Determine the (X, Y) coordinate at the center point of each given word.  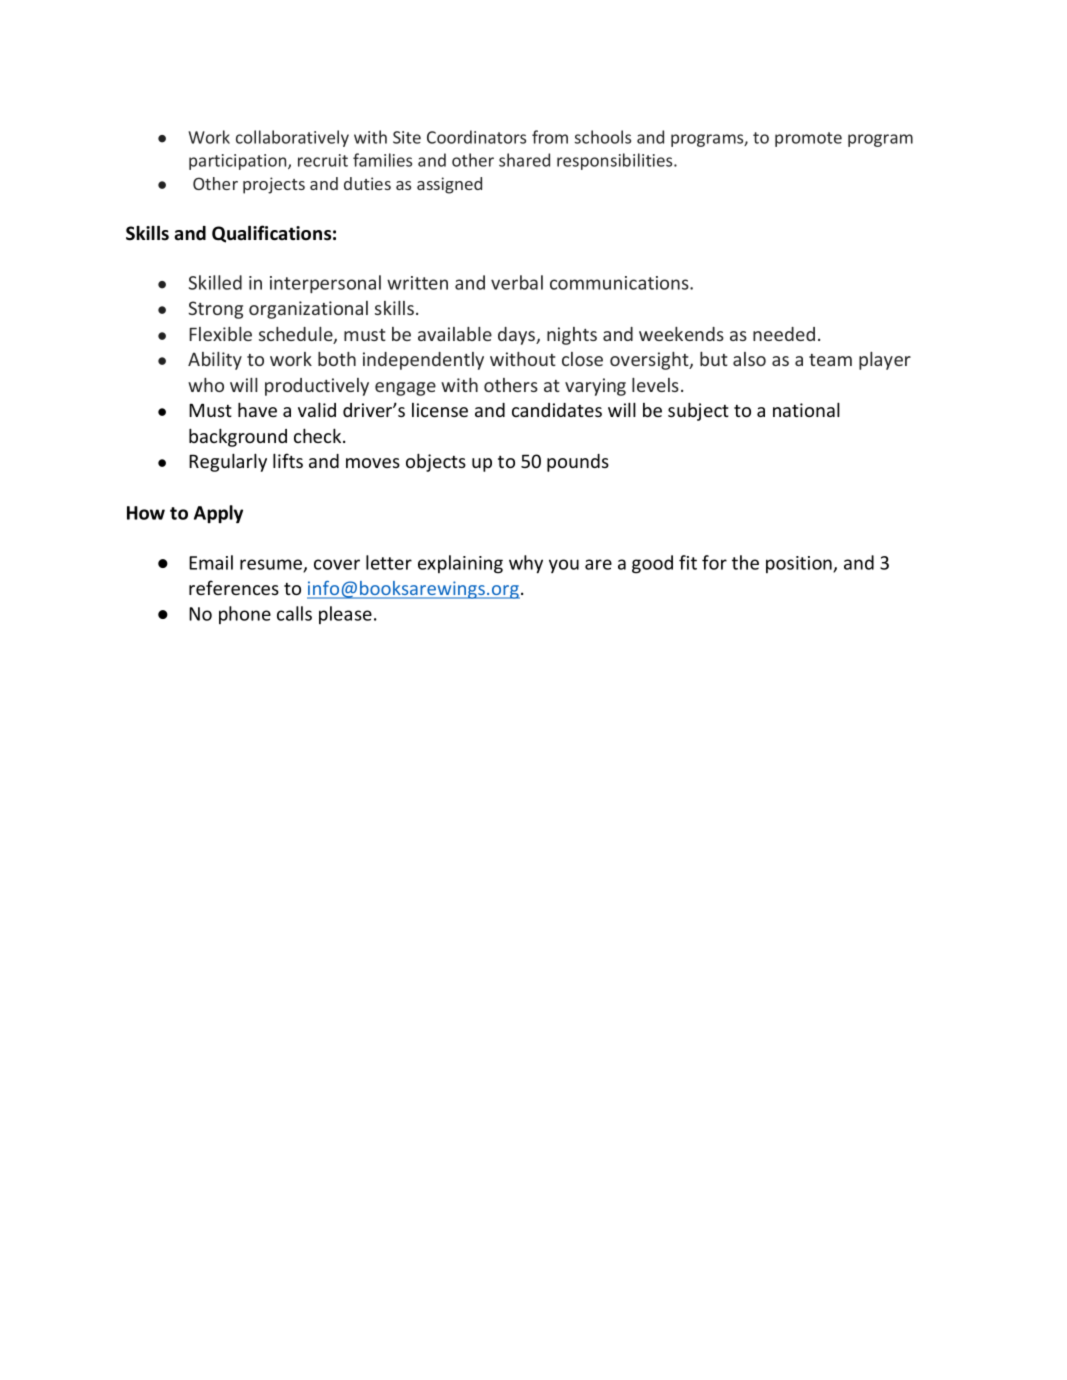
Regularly (228, 462)
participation (239, 162)
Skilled (215, 282)
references (234, 587)
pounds (578, 463)
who (206, 385)
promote (808, 139)
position (800, 564)
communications (620, 283)
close (582, 359)
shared (524, 160)
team (830, 360)
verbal (517, 282)
